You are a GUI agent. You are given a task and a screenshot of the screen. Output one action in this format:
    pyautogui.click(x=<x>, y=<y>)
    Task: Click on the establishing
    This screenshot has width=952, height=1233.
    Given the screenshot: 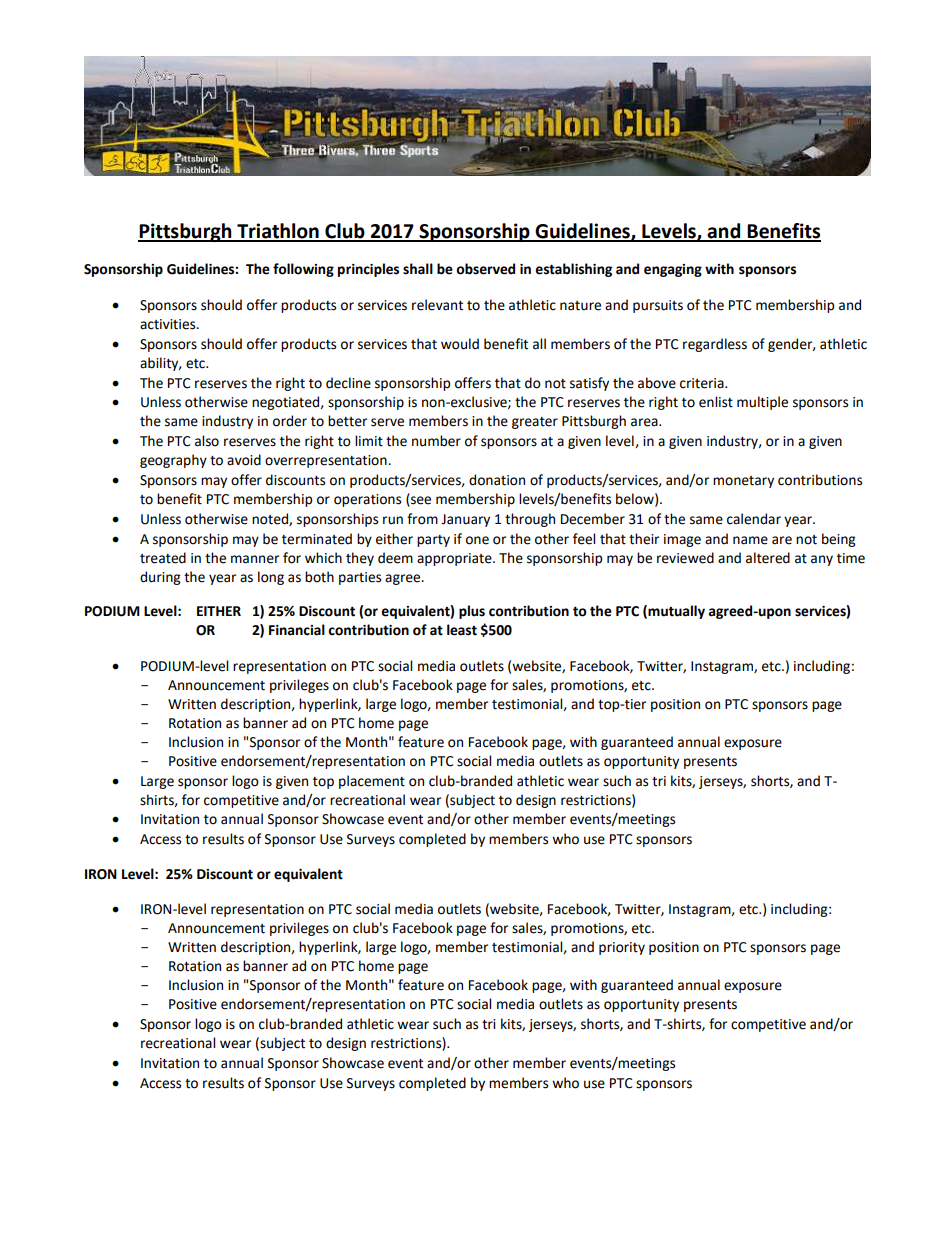 What is the action you would take?
    pyautogui.click(x=573, y=270)
